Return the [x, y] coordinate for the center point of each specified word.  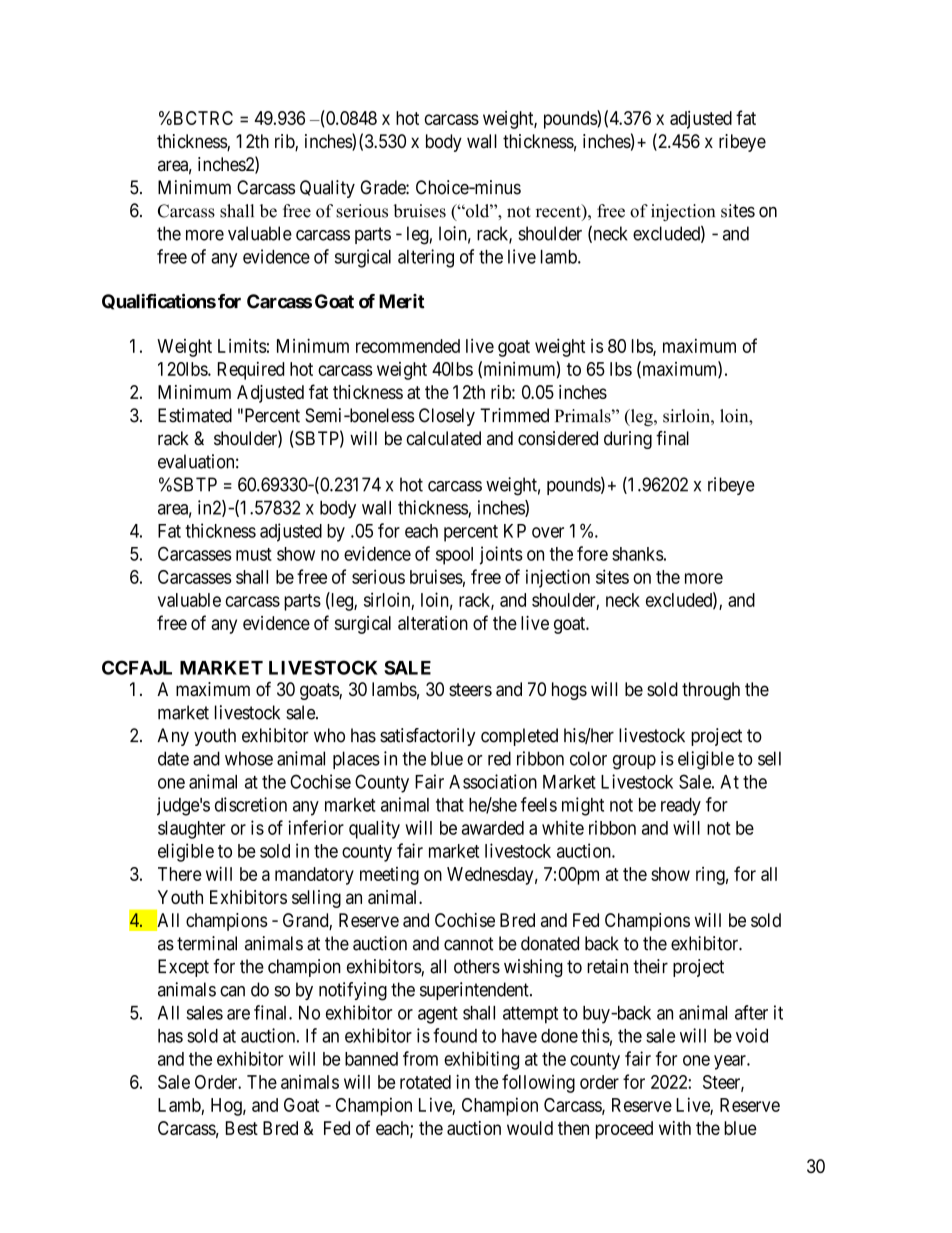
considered [558, 438]
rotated [425, 1082]
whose [249, 758]
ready [681, 807]
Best [242, 1128]
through [711, 691]
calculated [444, 438]
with [675, 1128]
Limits [242, 346]
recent [559, 211]
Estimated [195, 415]
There [180, 874]
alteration [433, 623]
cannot [469, 944]
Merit [402, 301]
